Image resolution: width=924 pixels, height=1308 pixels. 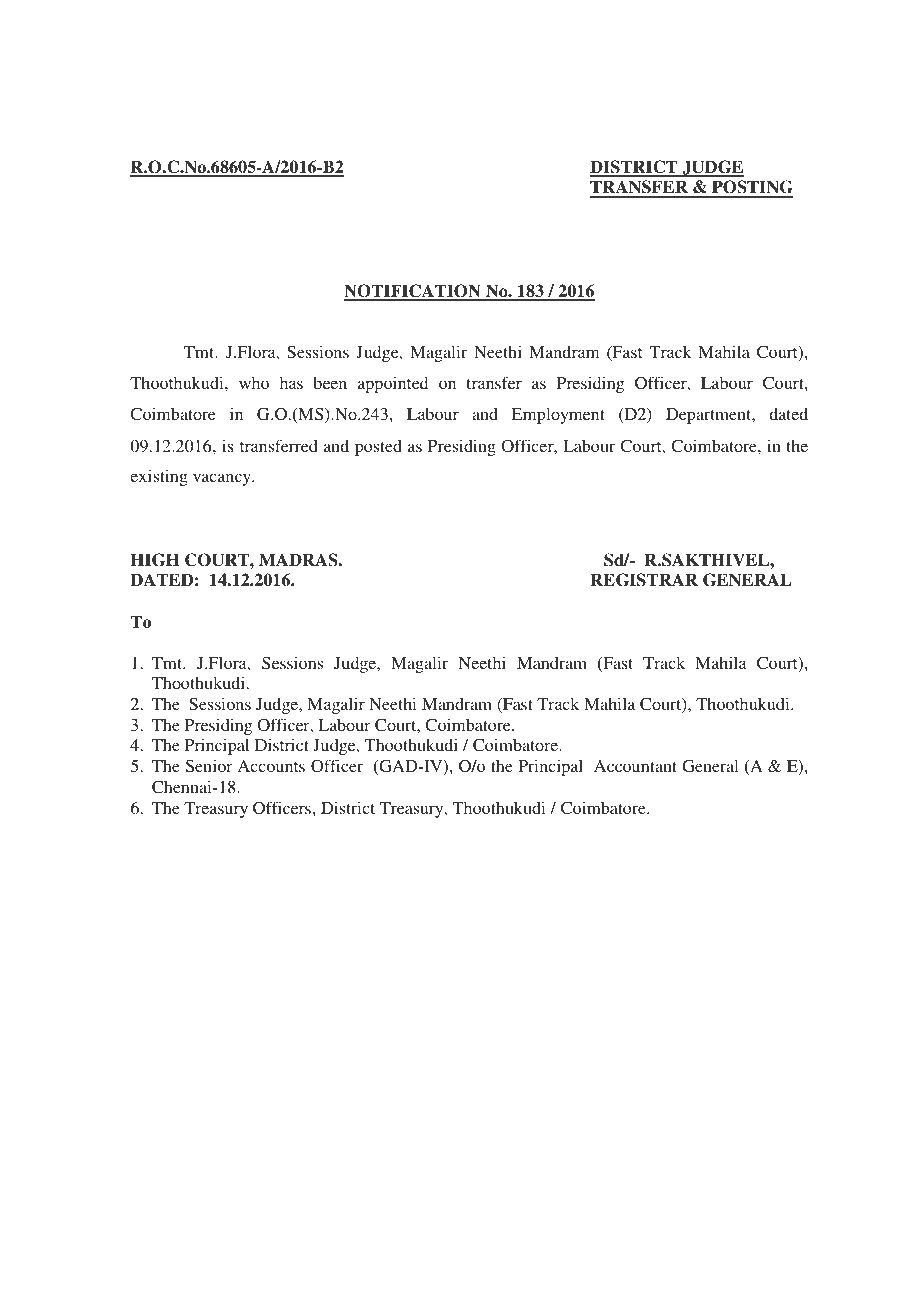 I want to click on vacancy, so click(x=223, y=479).
